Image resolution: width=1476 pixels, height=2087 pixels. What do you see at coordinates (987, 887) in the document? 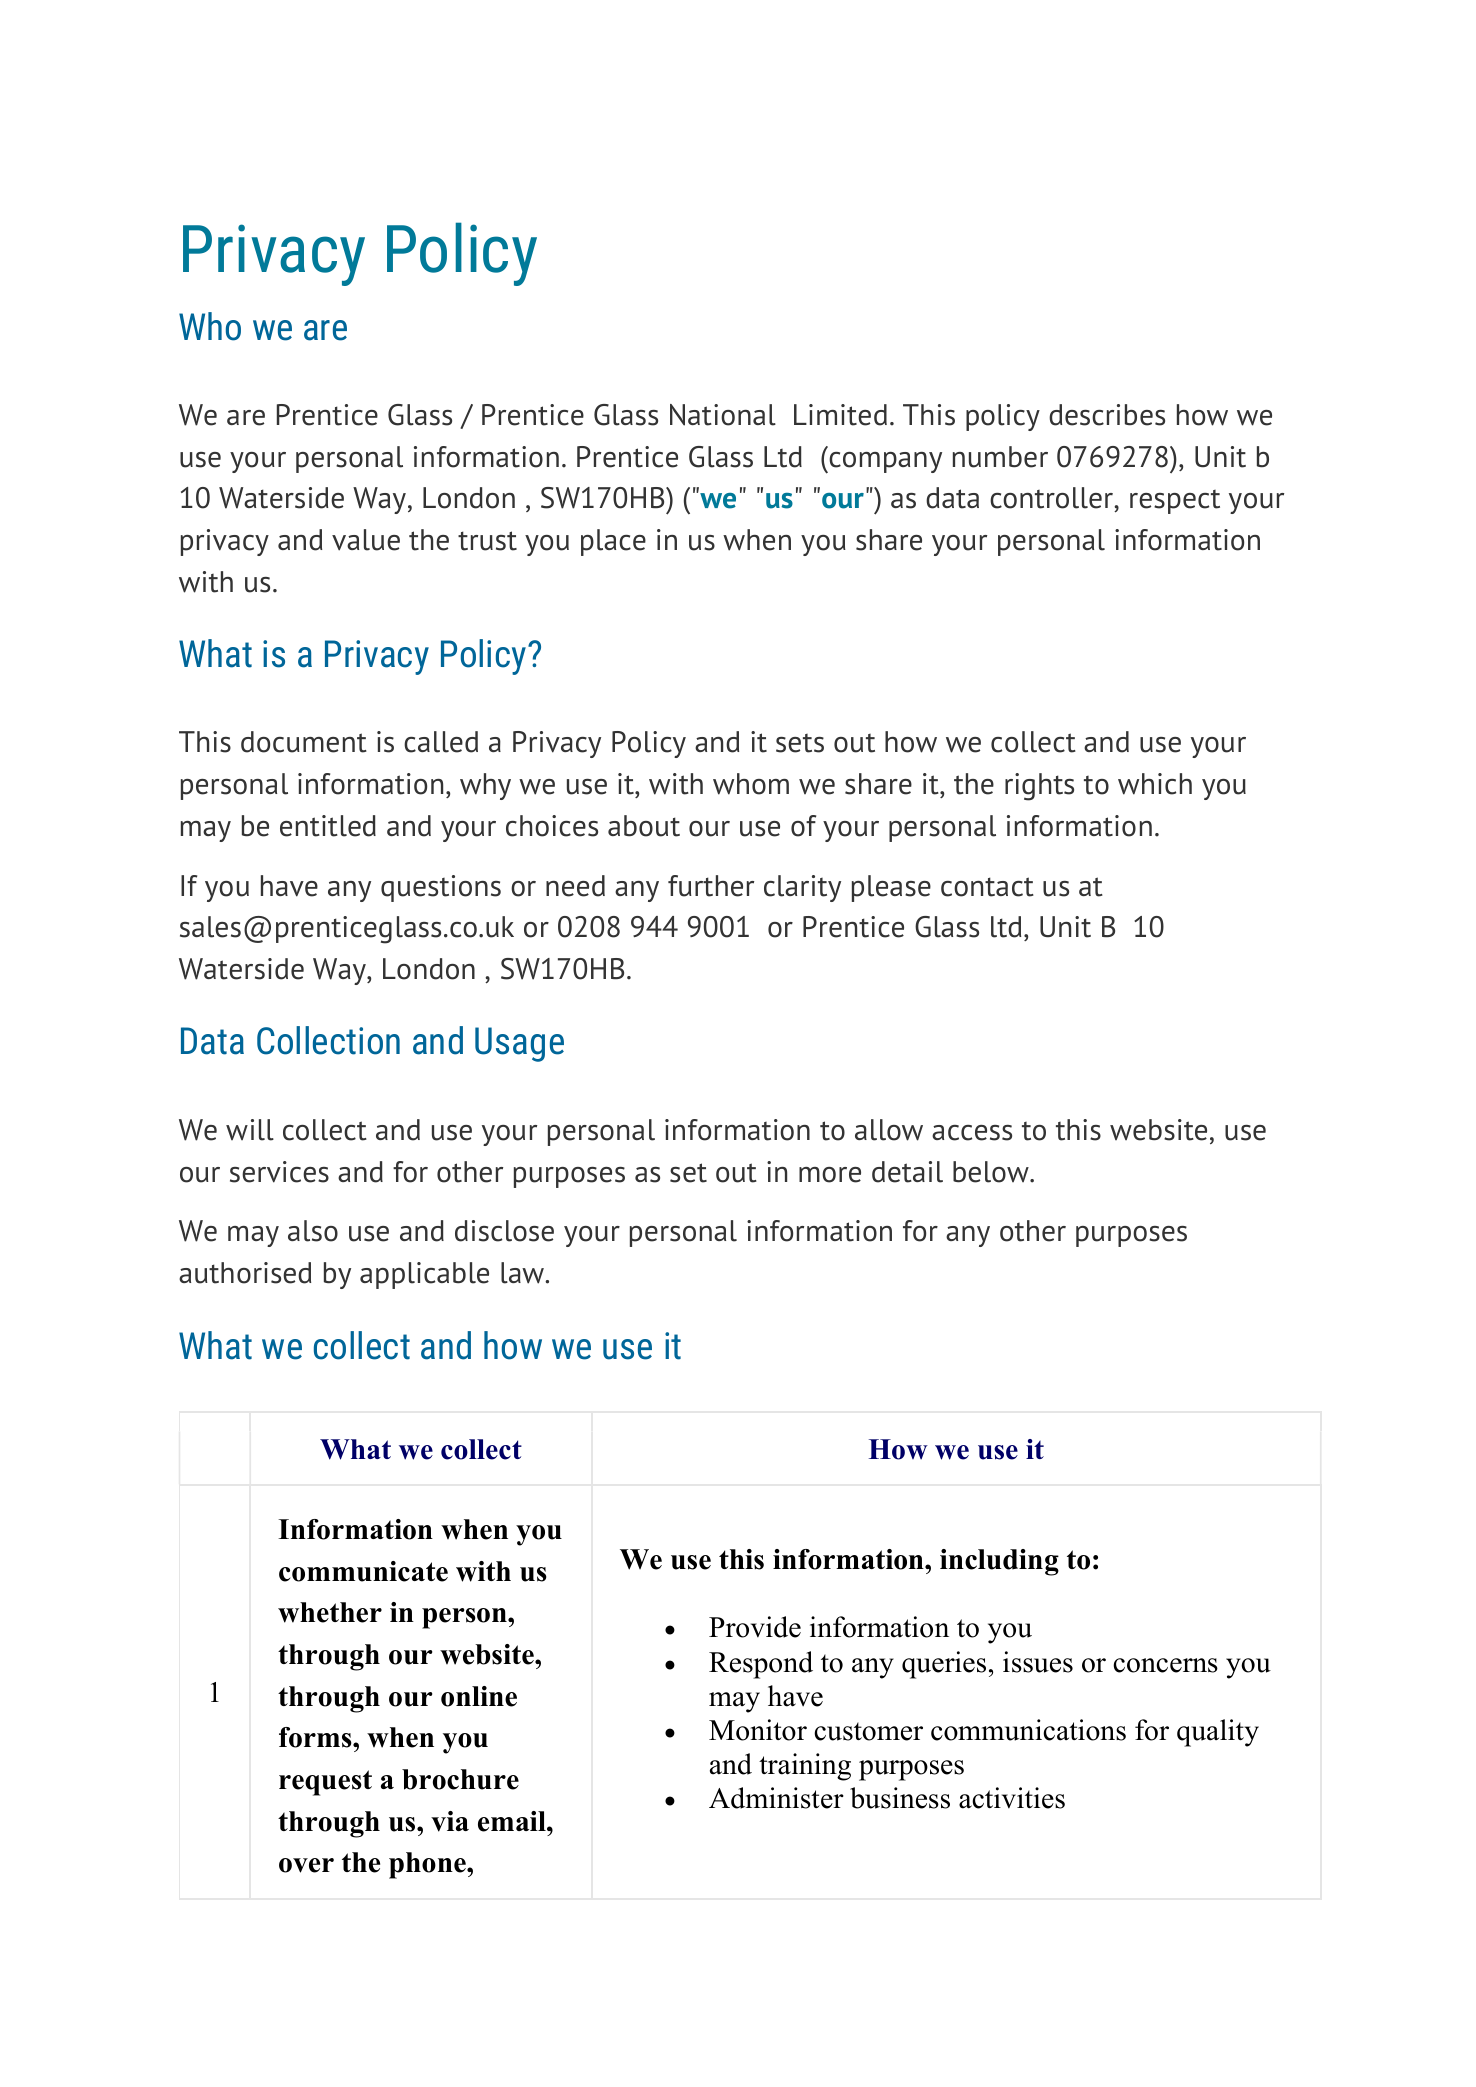
I see `contact` at bounding box center [987, 887].
